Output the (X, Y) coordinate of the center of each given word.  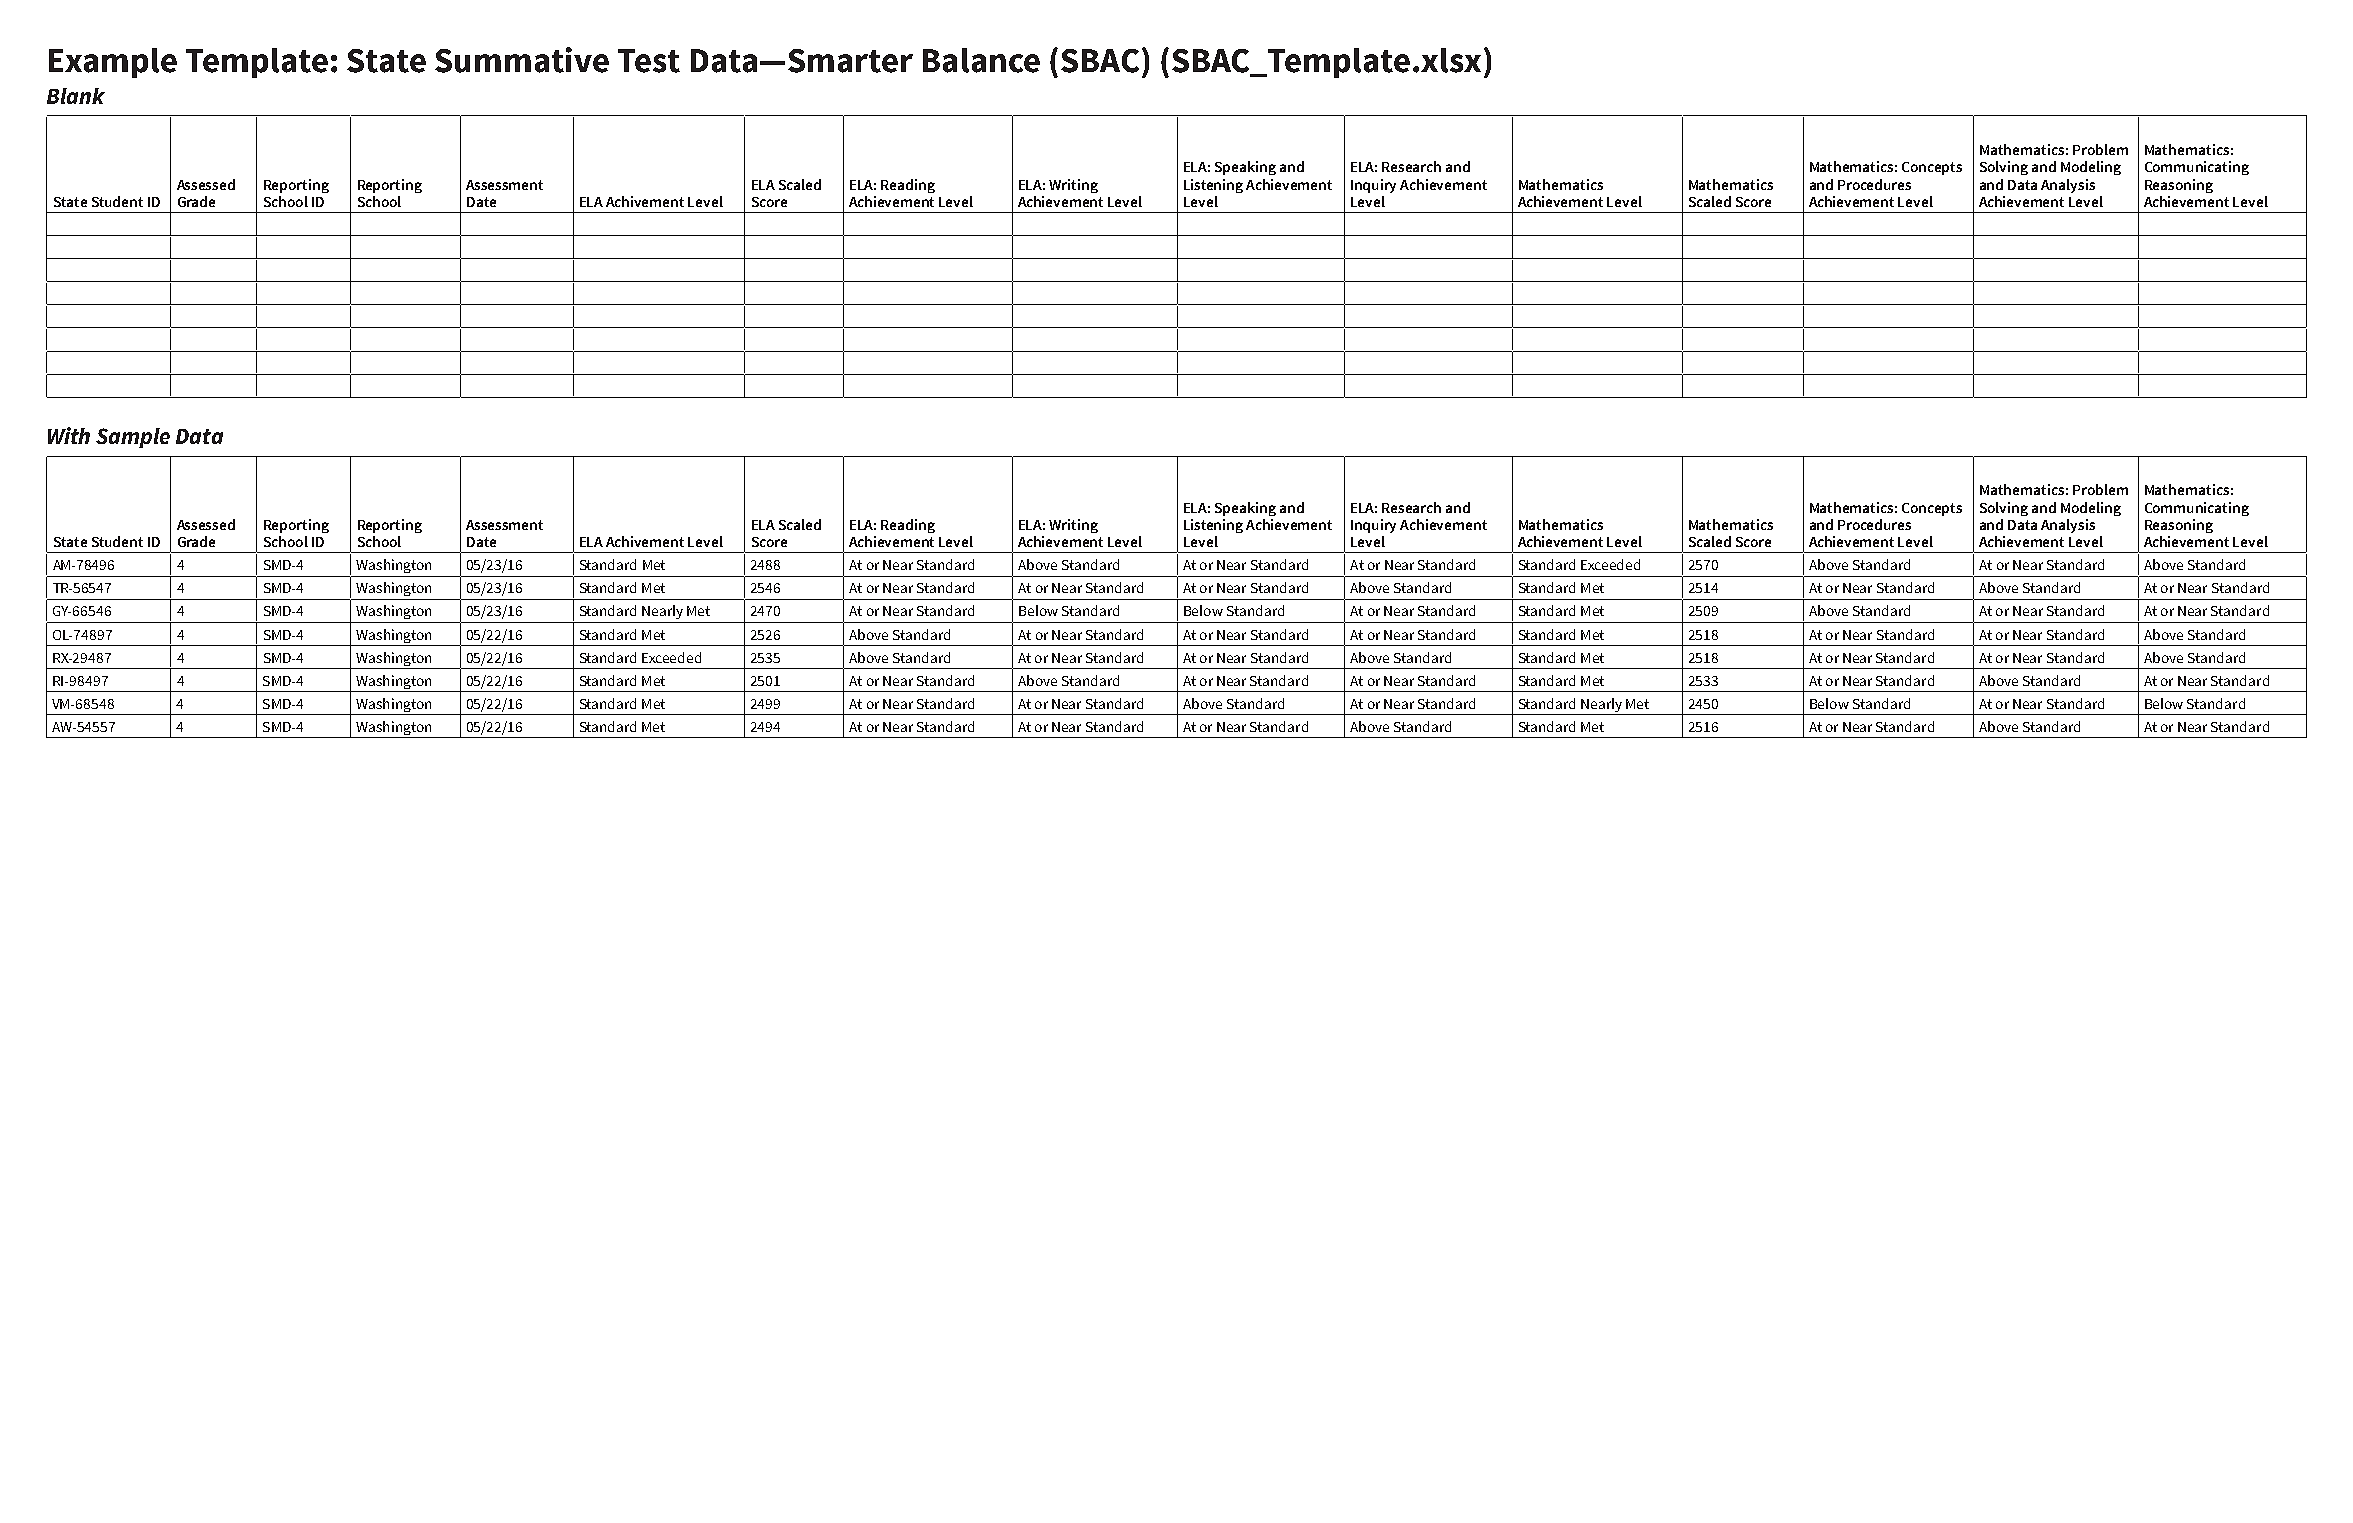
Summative (522, 60)
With (69, 435)
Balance (981, 60)
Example (113, 63)
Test (649, 61)
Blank (76, 96)
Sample (133, 438)
